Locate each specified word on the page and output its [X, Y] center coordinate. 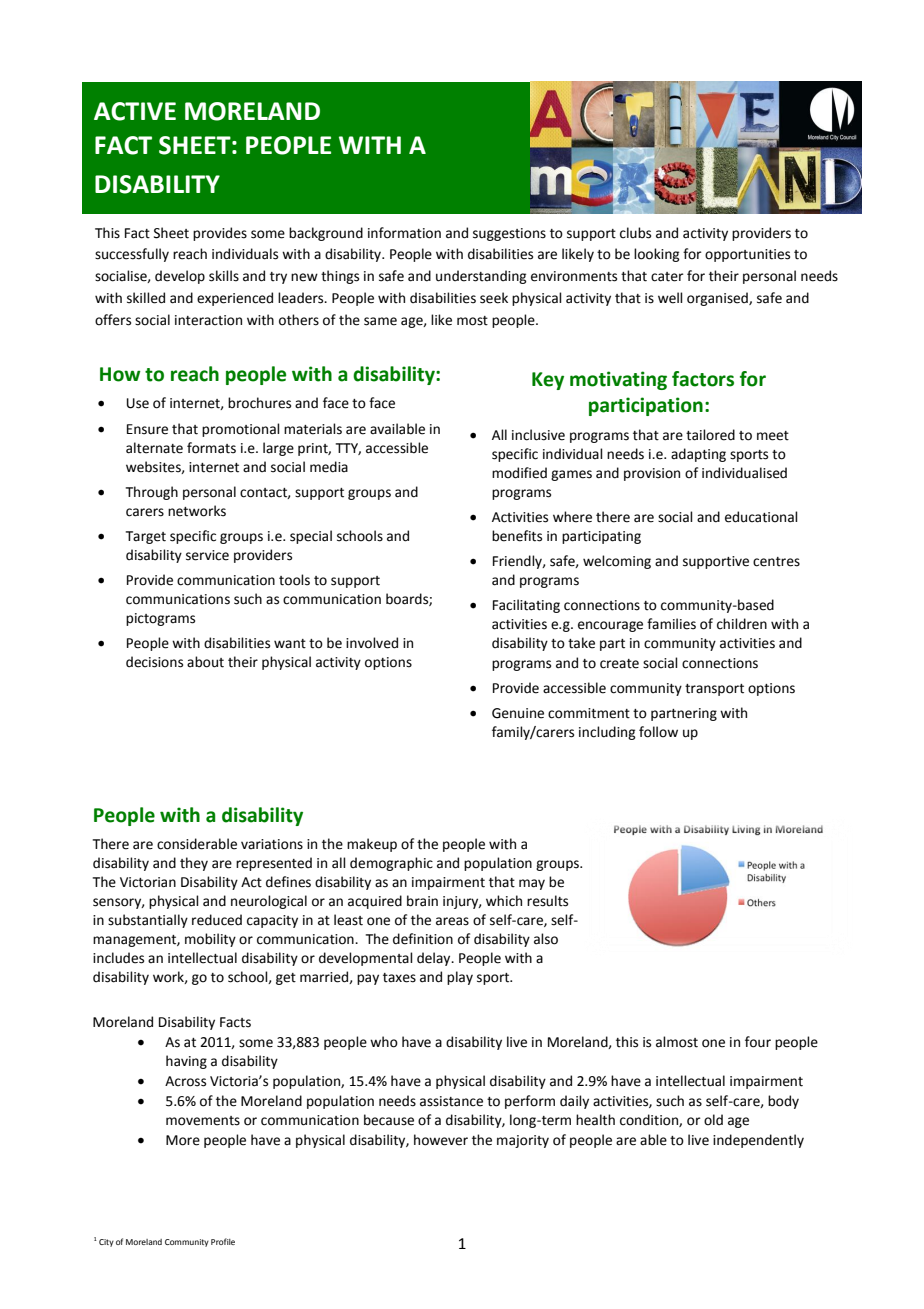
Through [152, 493]
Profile [223, 1241]
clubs [635, 233]
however [441, 1140]
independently [758, 1141]
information [404, 233]
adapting [698, 455]
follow [658, 732]
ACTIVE [135, 111]
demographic [391, 864]
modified [519, 473]
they [194, 864]
